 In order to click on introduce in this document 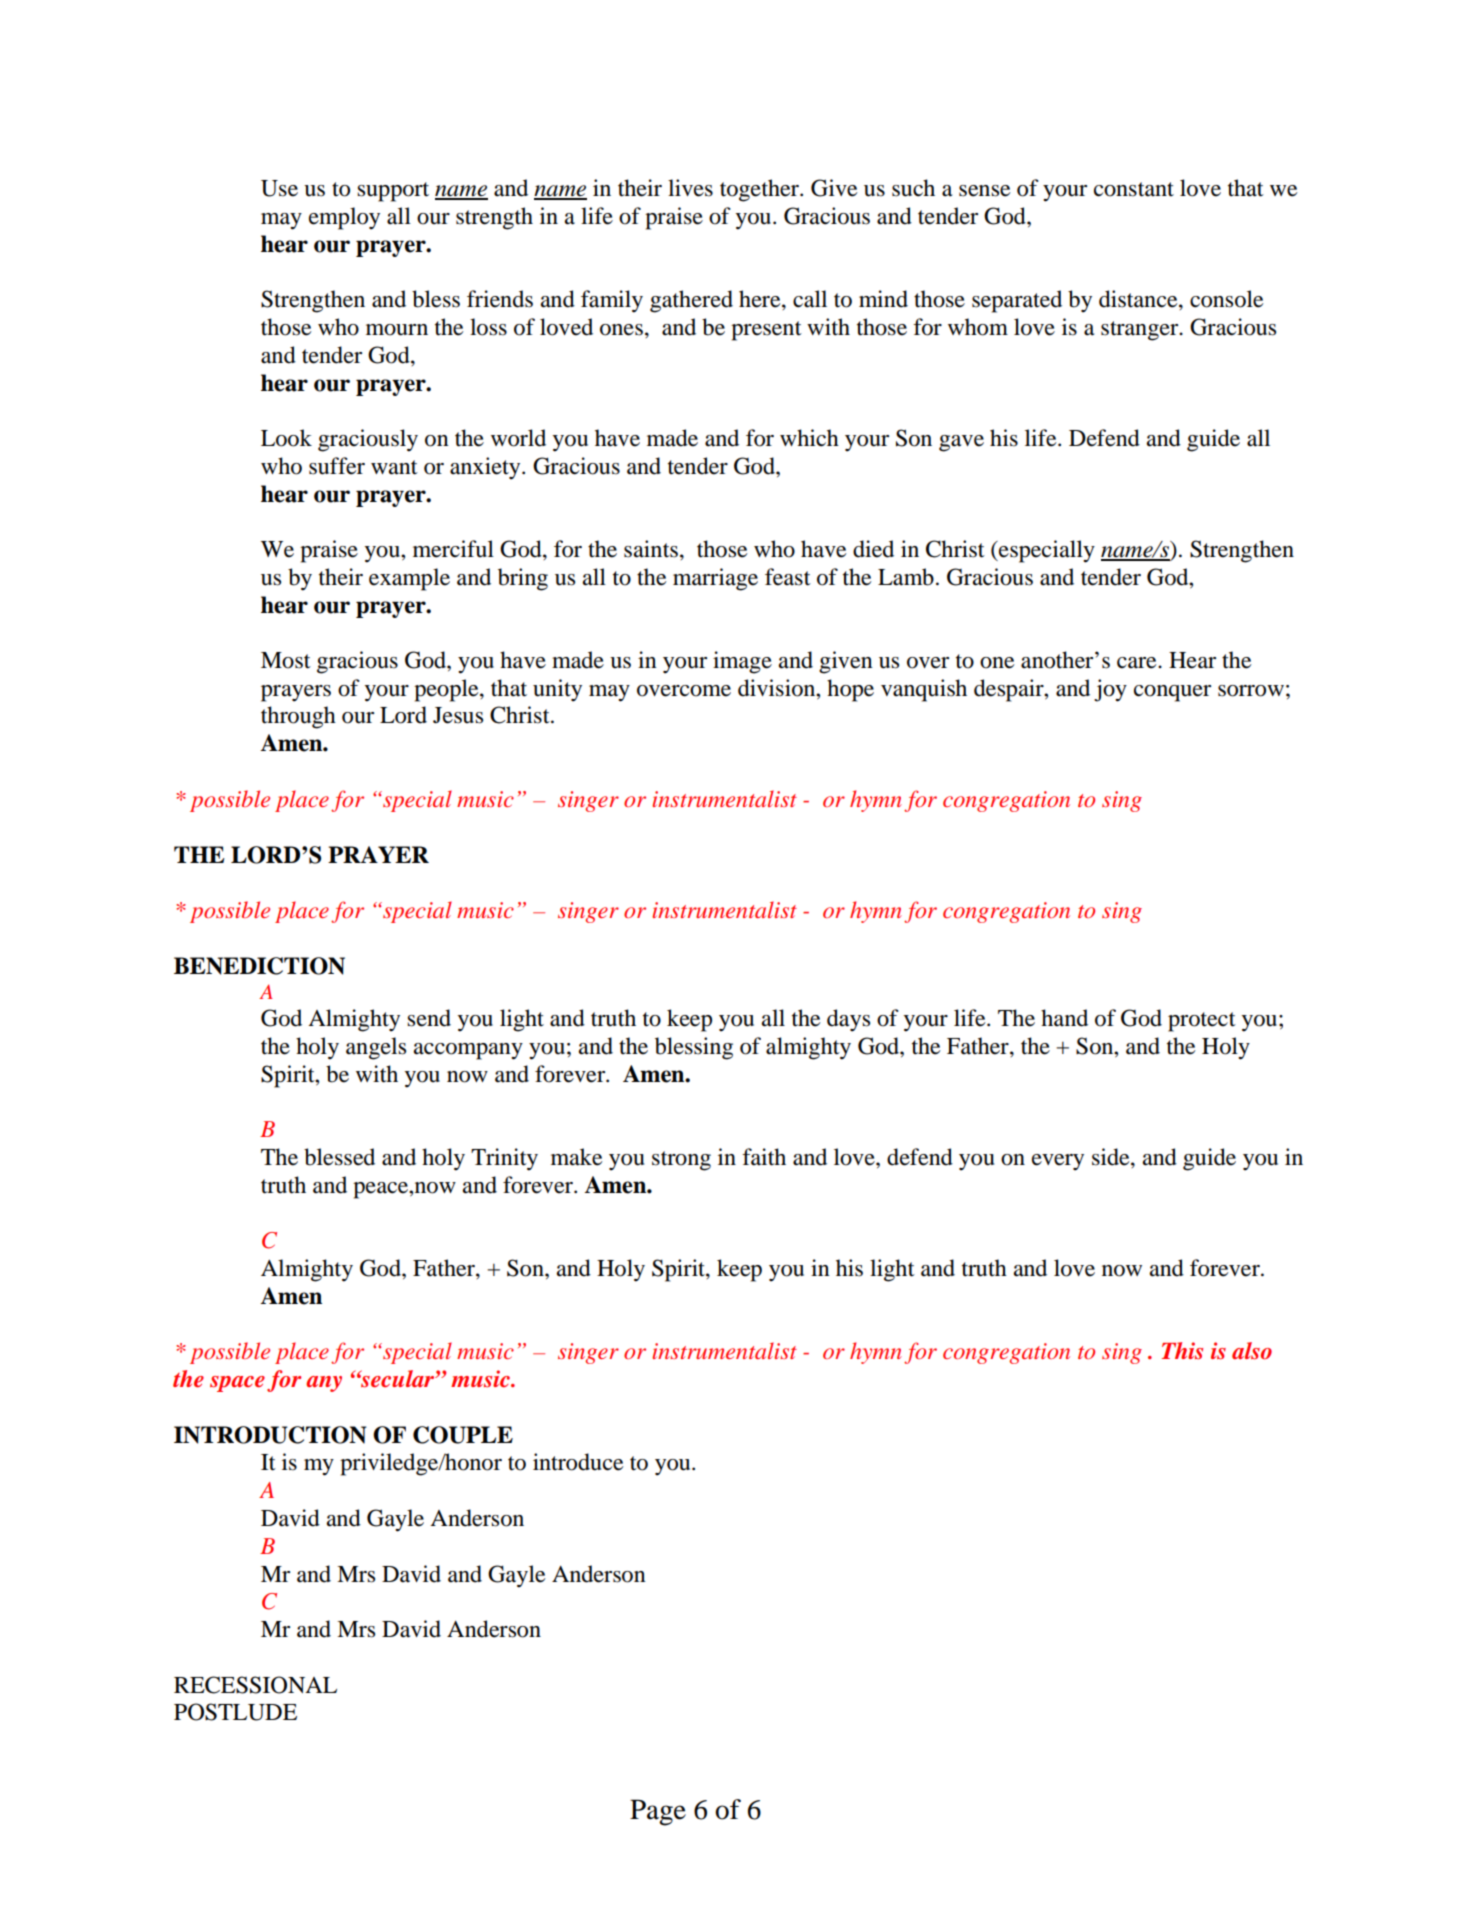, I will do `click(578, 1462)`.
